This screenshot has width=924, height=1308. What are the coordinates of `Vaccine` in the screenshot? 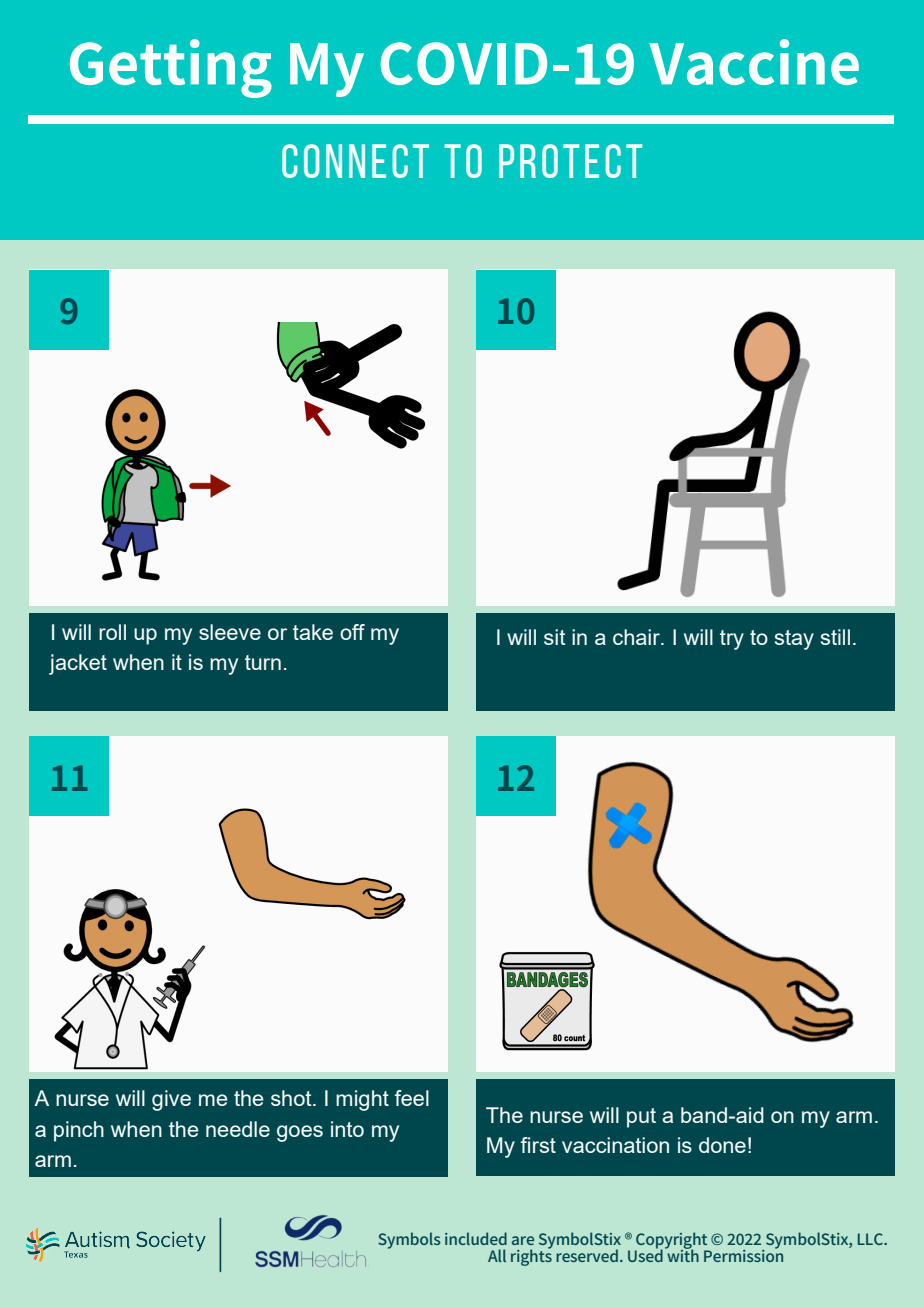 It's located at (754, 62).
